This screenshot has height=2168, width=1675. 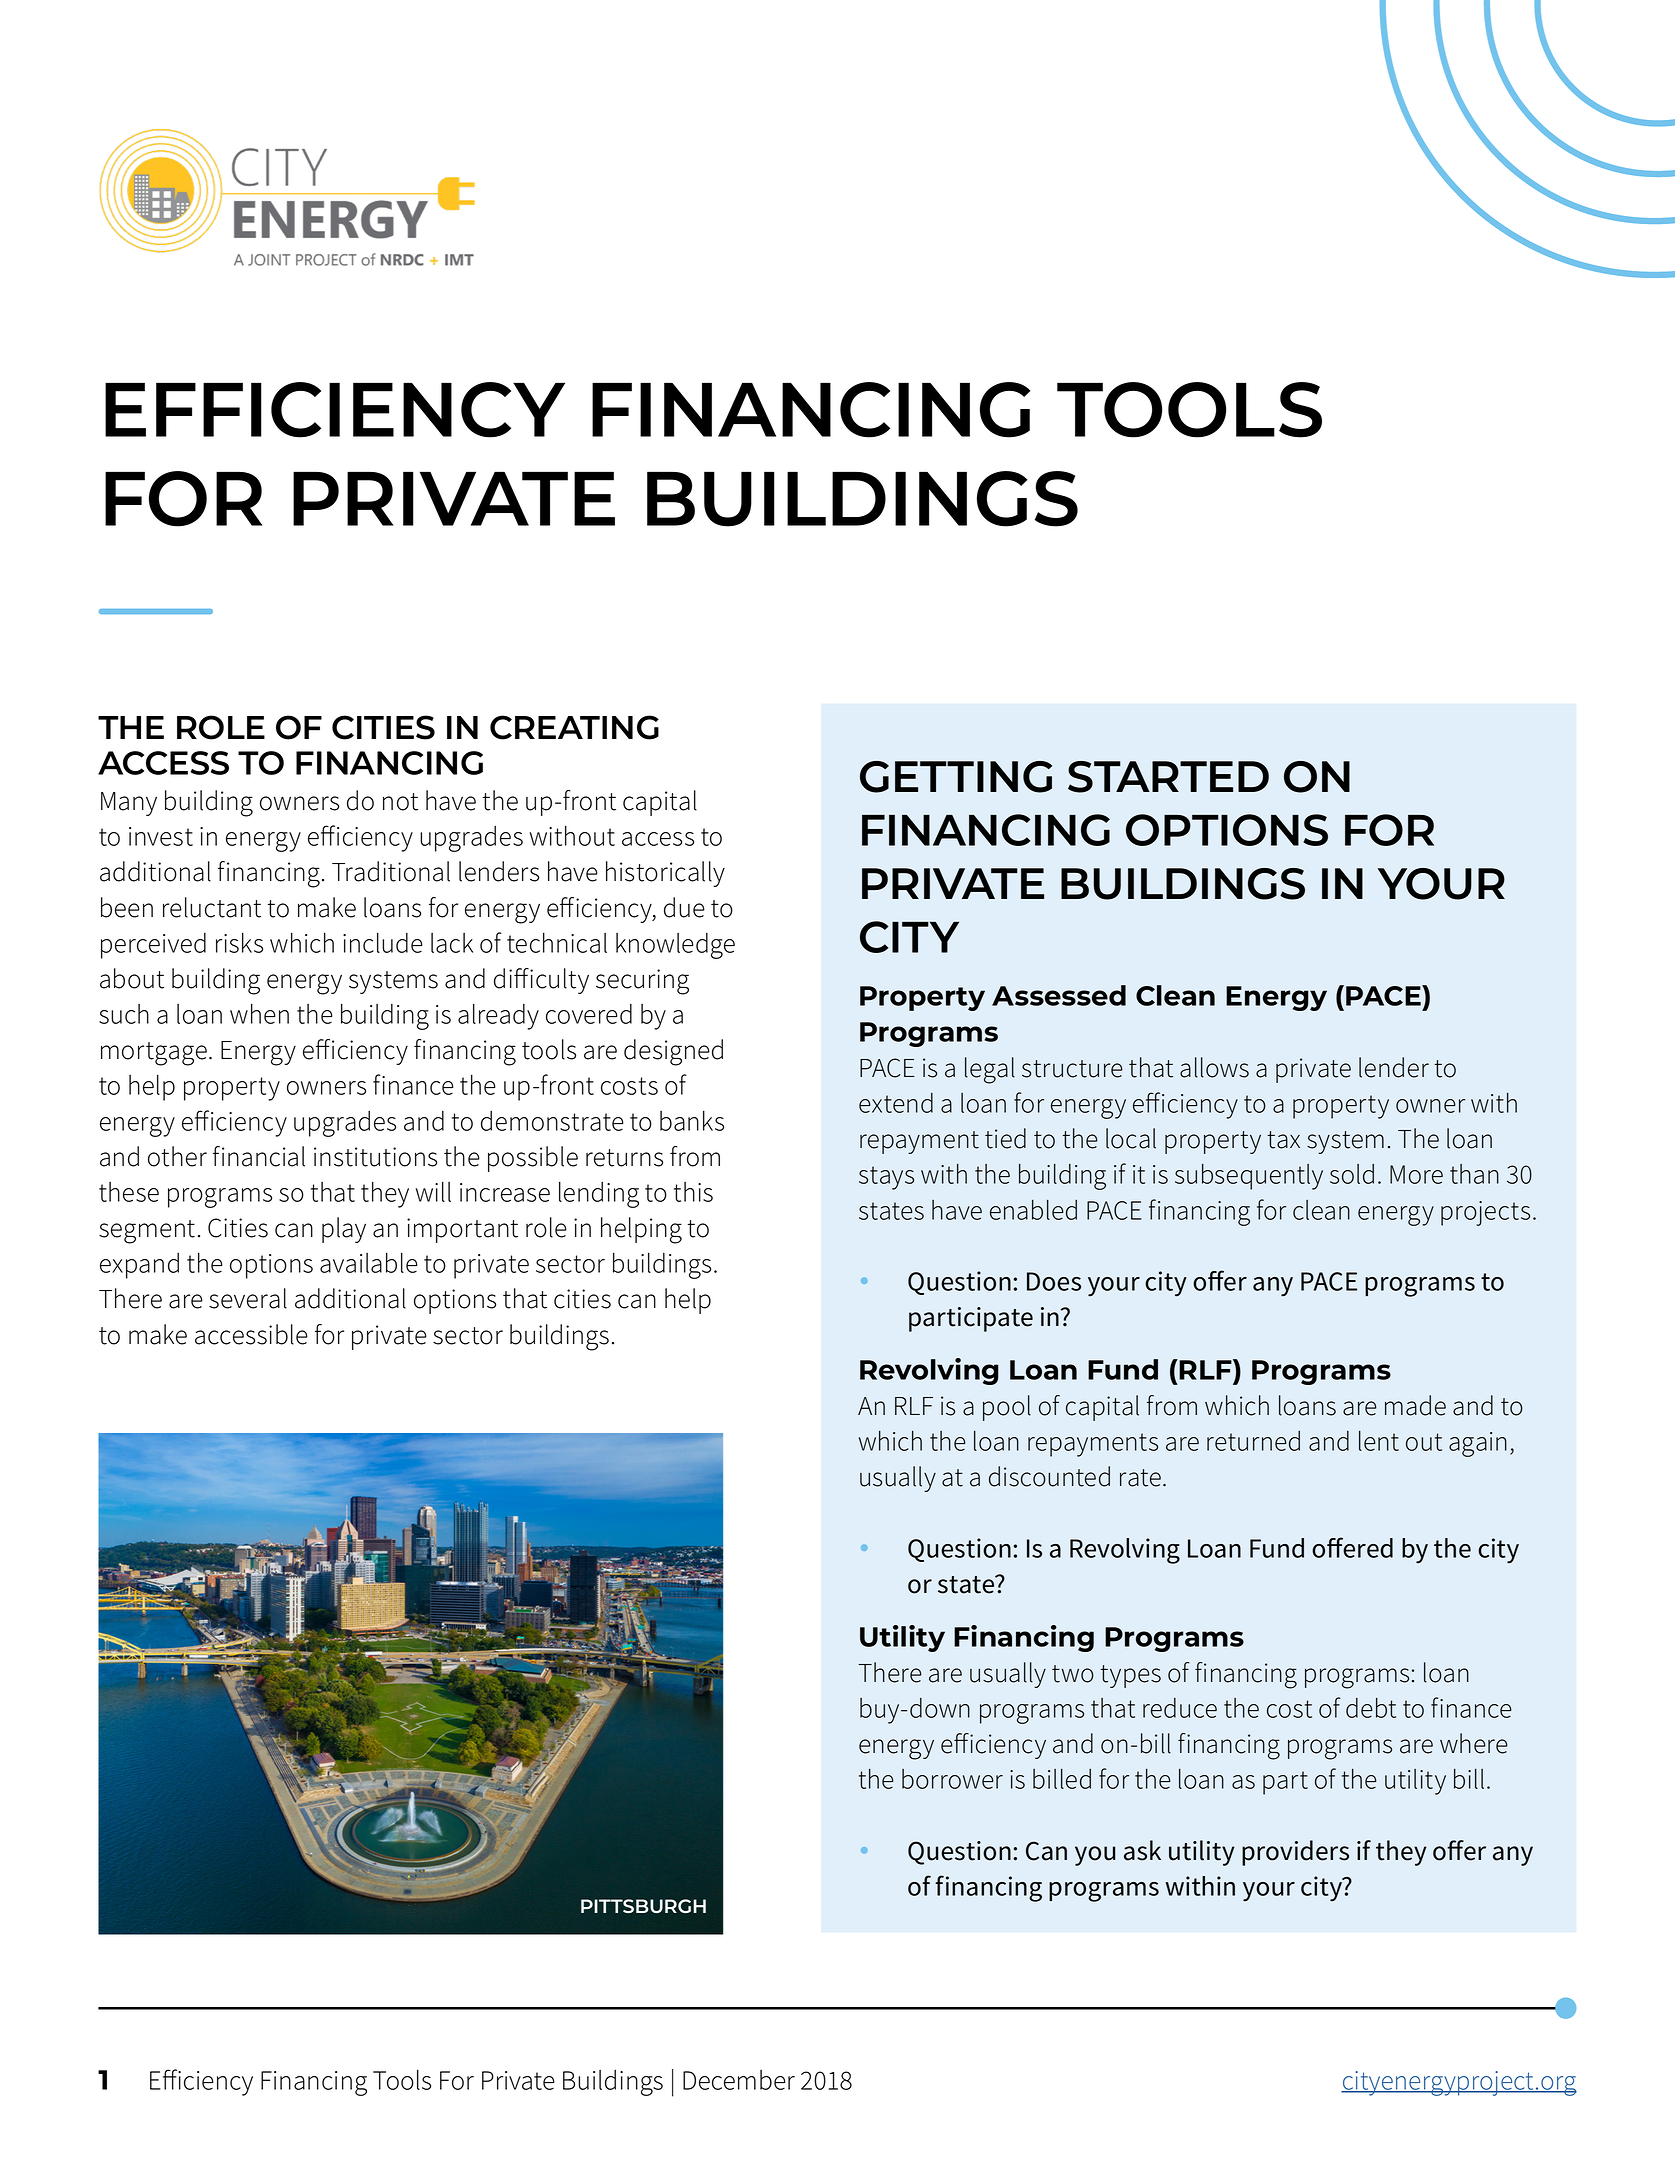 I want to click on several, so click(x=248, y=1298).
